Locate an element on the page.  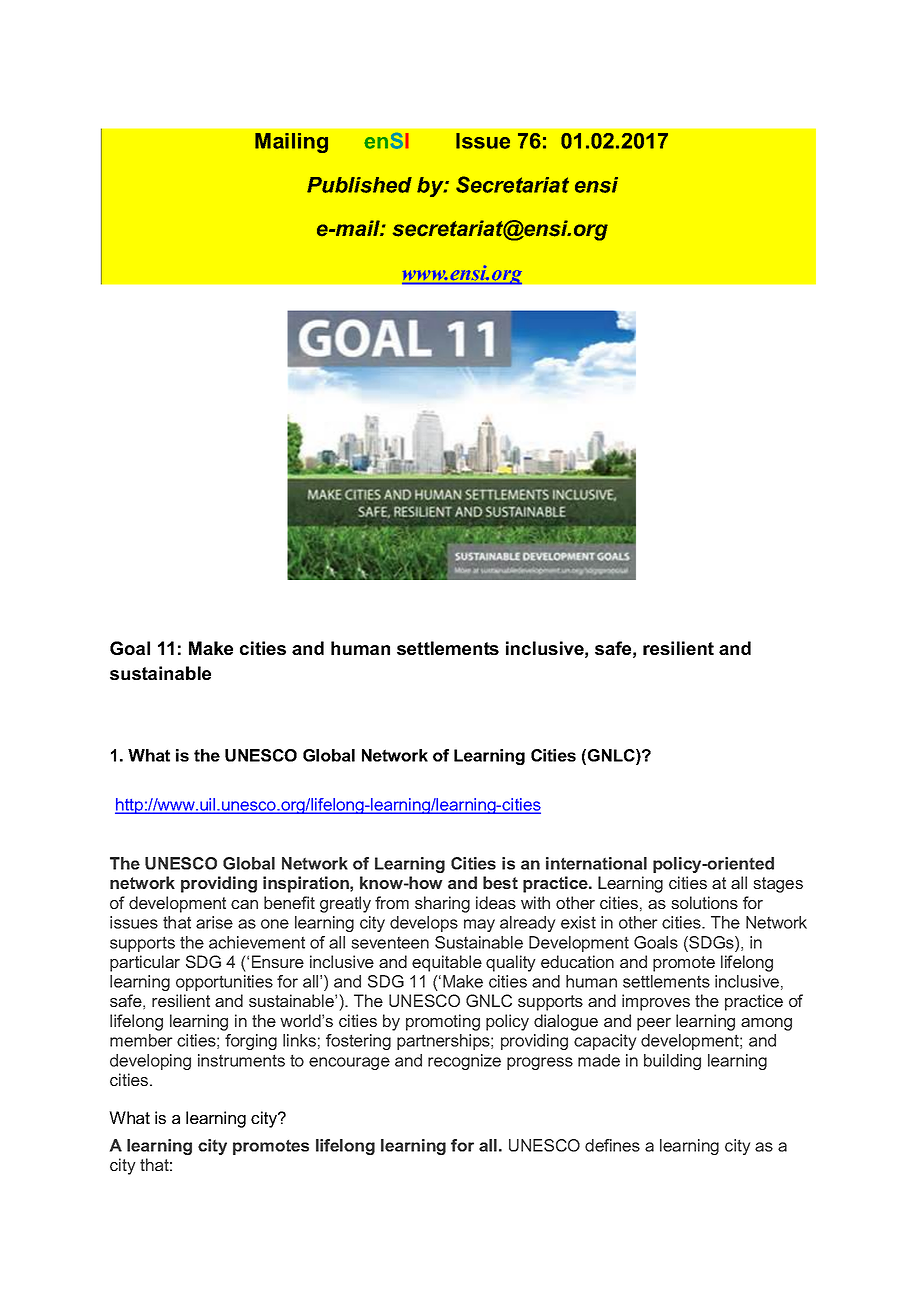
sharing is located at coordinates (442, 904).
